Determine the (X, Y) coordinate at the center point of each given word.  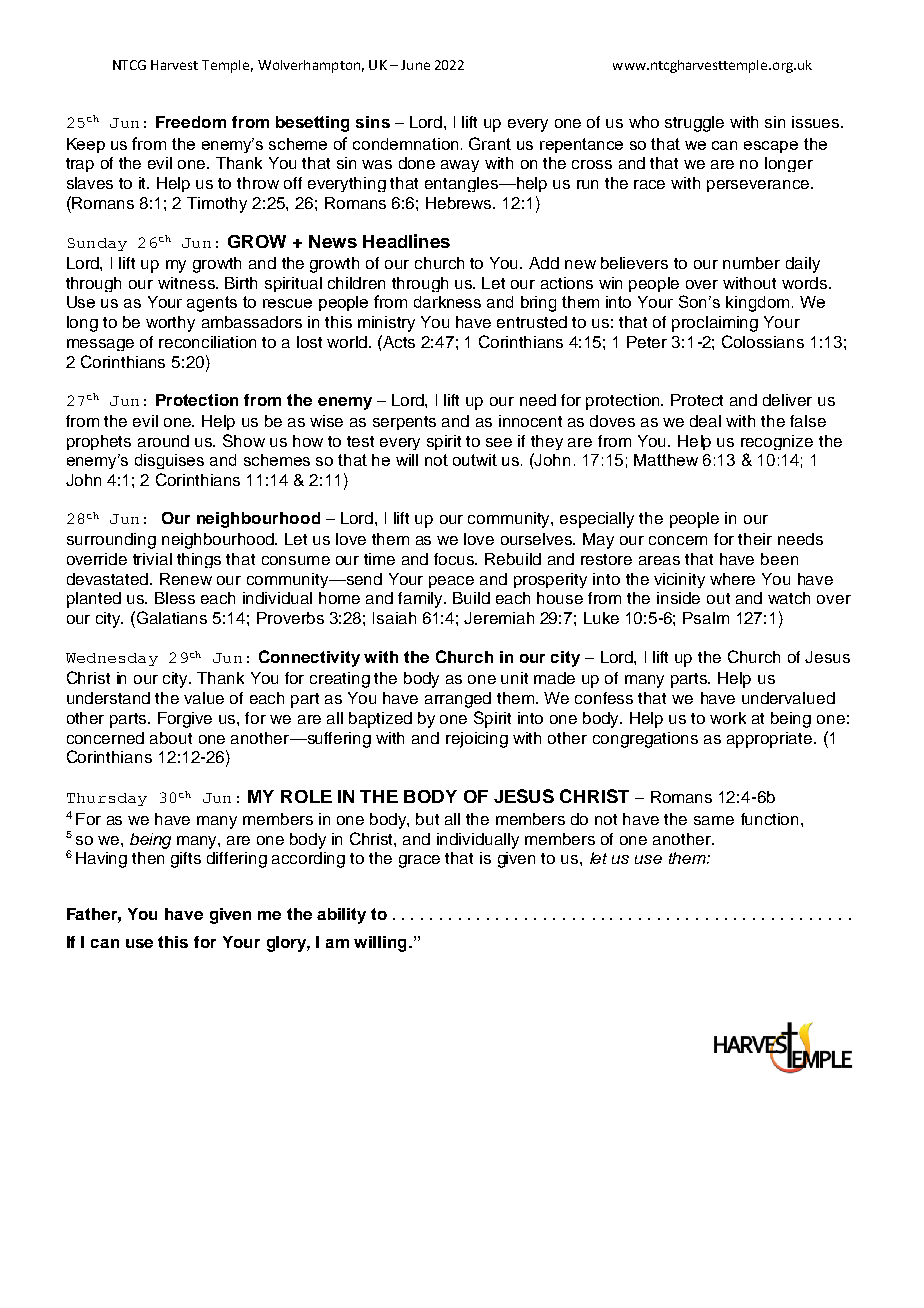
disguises (169, 461)
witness (187, 283)
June (415, 65)
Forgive (185, 720)
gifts (186, 860)
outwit (475, 460)
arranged (458, 700)
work (728, 718)
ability (341, 916)
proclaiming (715, 324)
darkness (447, 302)
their (755, 539)
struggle (694, 124)
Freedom (191, 122)
